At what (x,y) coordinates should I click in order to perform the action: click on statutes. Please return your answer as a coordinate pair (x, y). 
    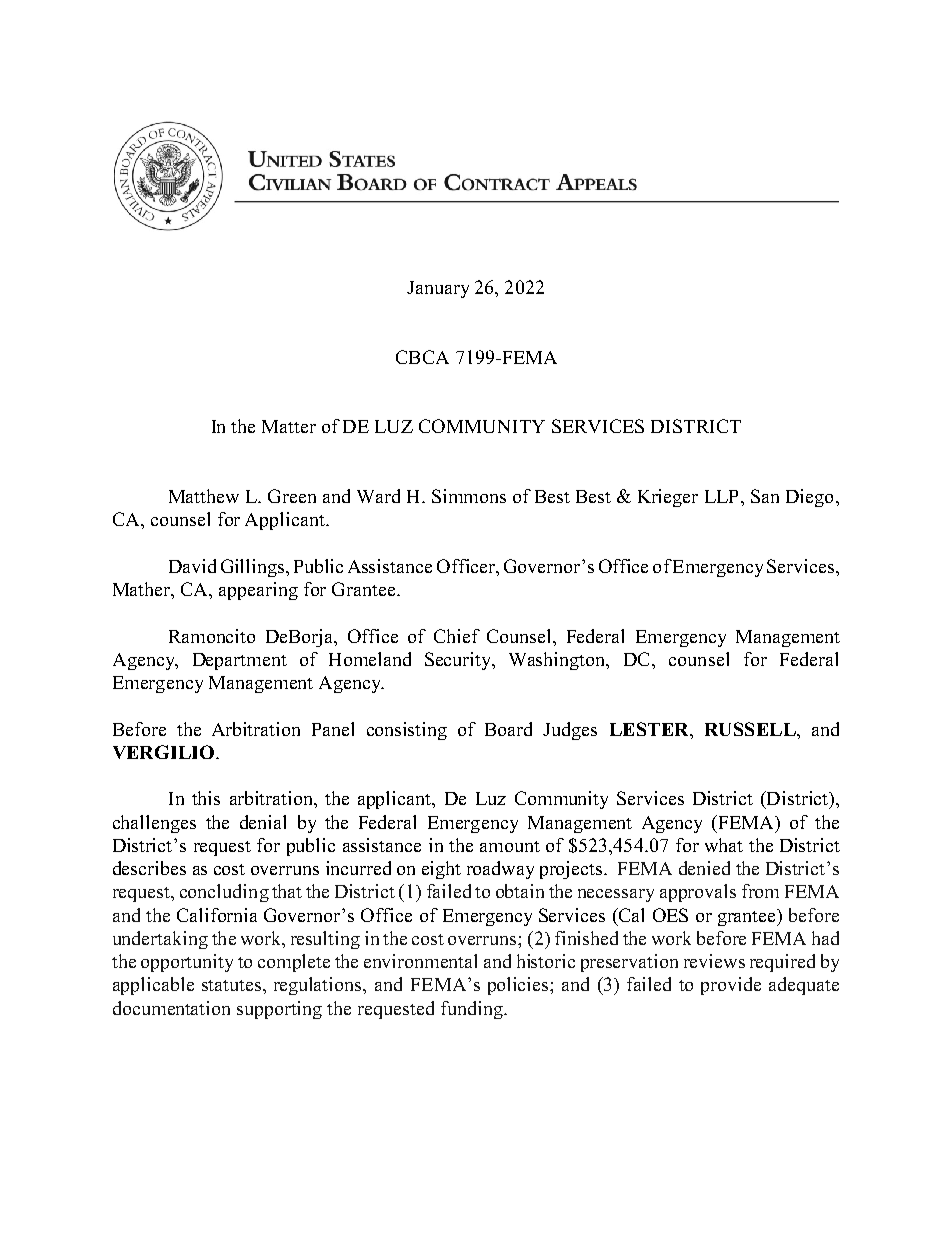
    Looking at the image, I should click on (231, 985).
